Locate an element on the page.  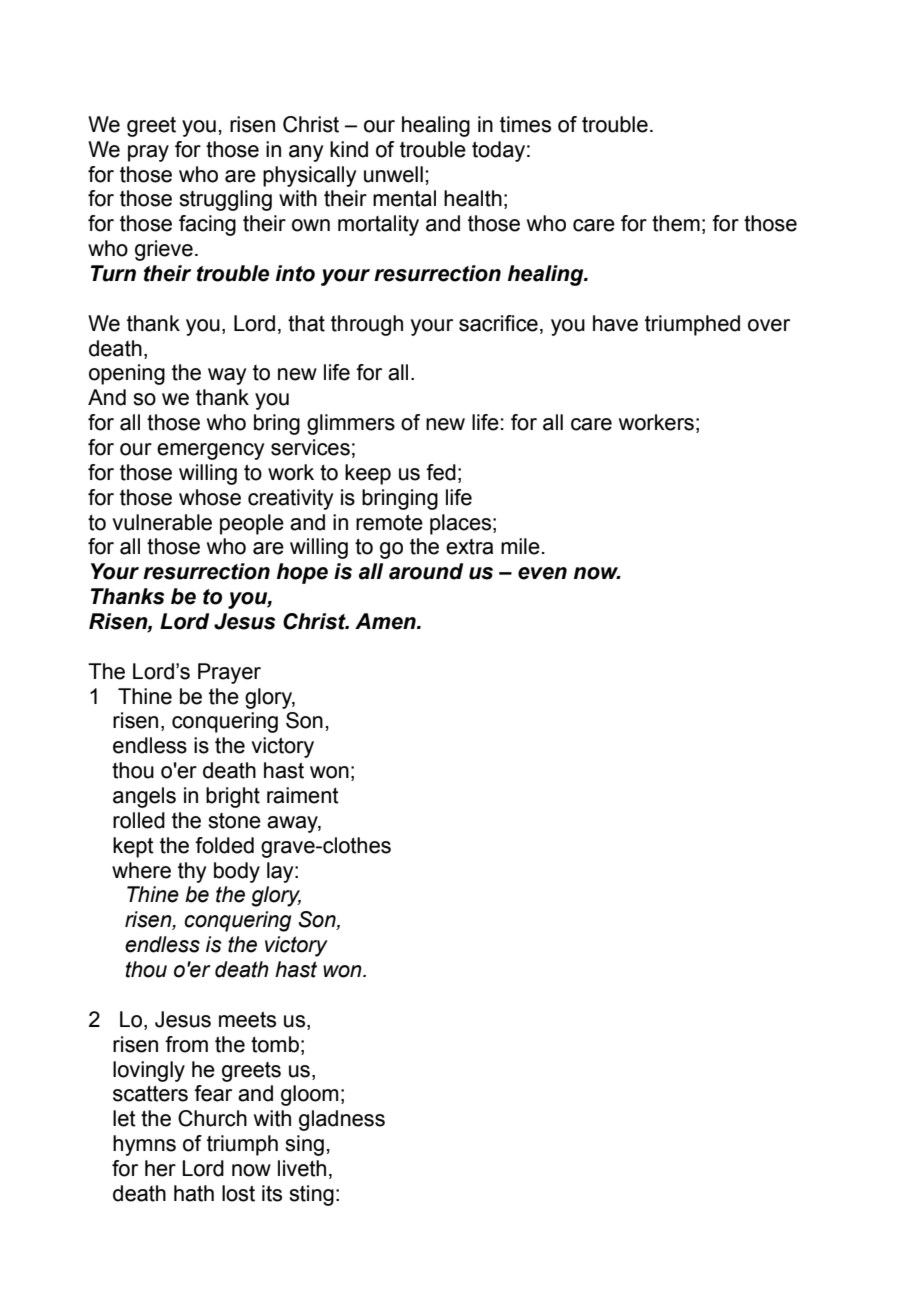
hope is located at coordinates (302, 573).
